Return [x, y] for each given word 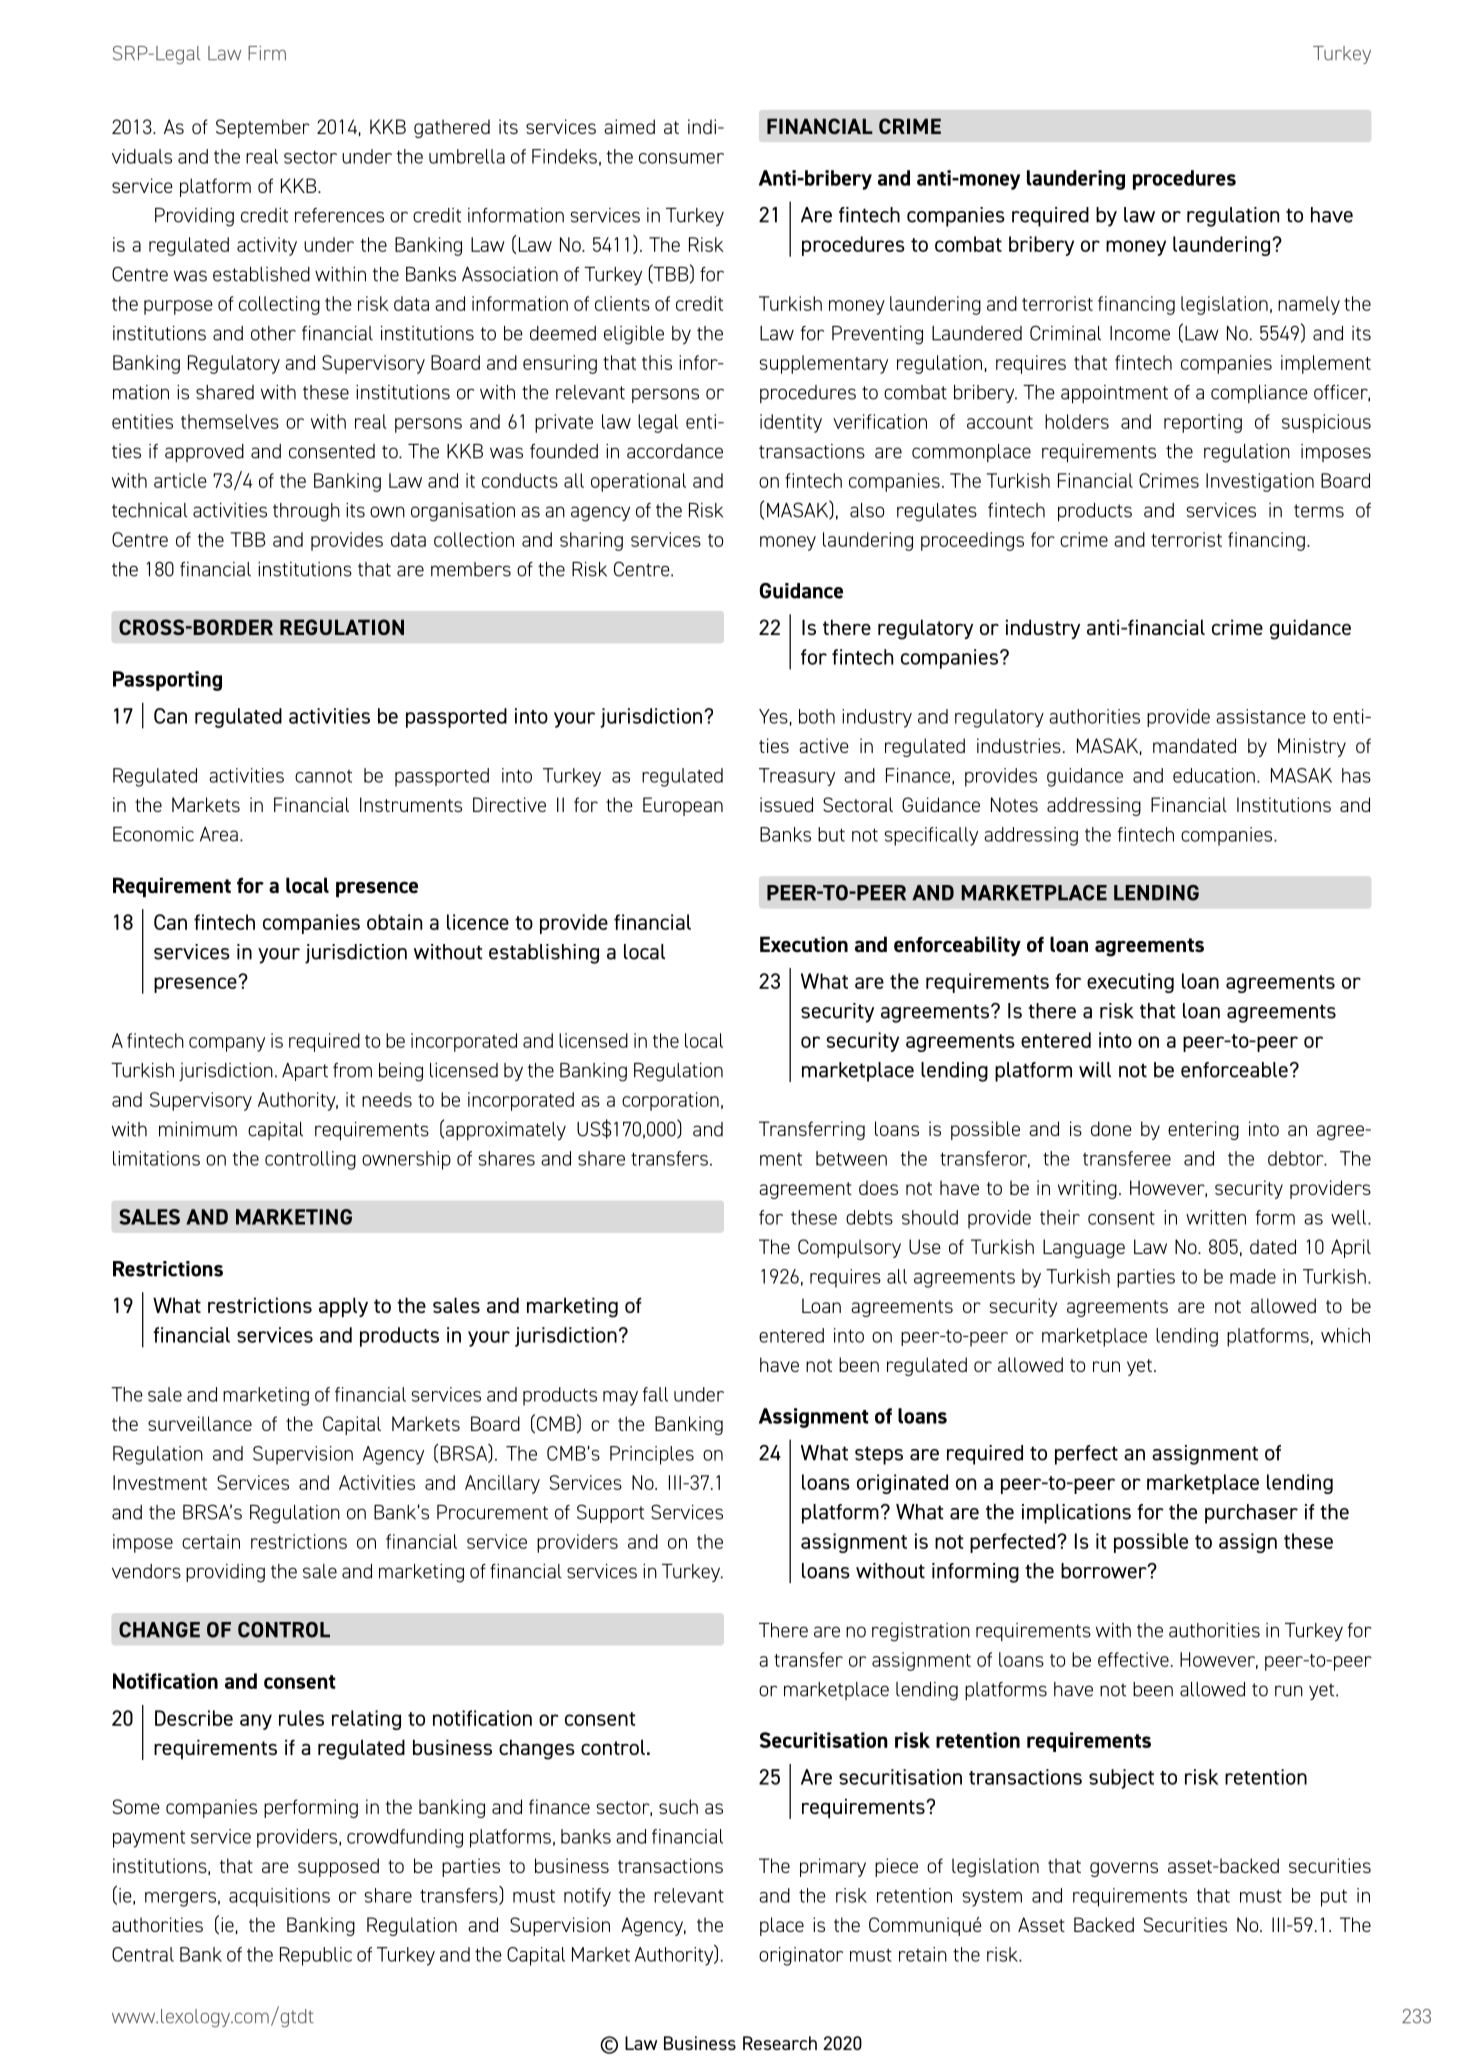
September [263, 128]
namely [1309, 305]
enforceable [1234, 1070]
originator [801, 1956]
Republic [316, 1956]
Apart [305, 1072]
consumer [681, 158]
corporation [670, 1101]
